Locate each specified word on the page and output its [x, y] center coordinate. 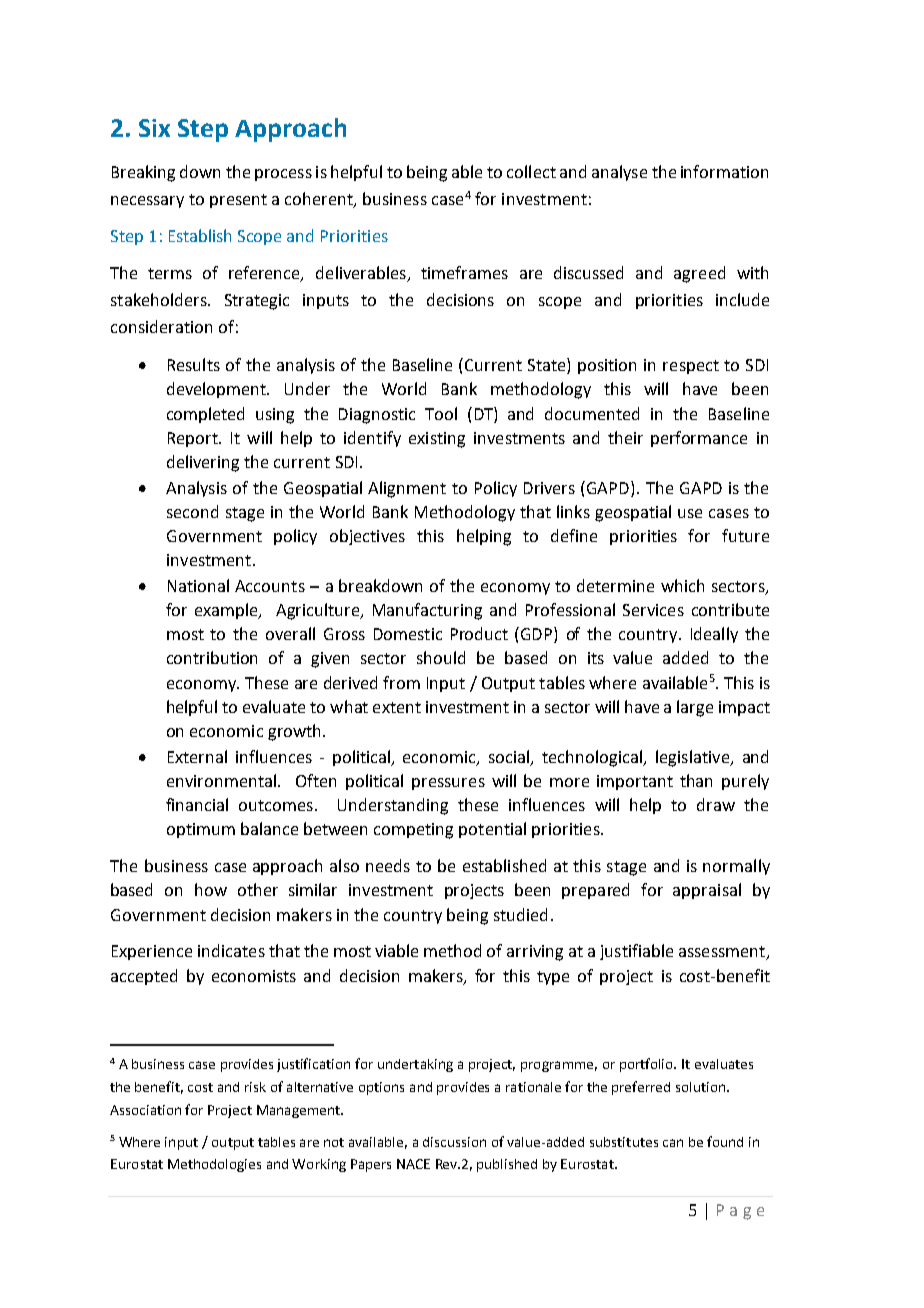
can [673, 1143]
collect [531, 171]
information [724, 171]
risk [255, 1087]
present [238, 201]
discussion [454, 1142]
